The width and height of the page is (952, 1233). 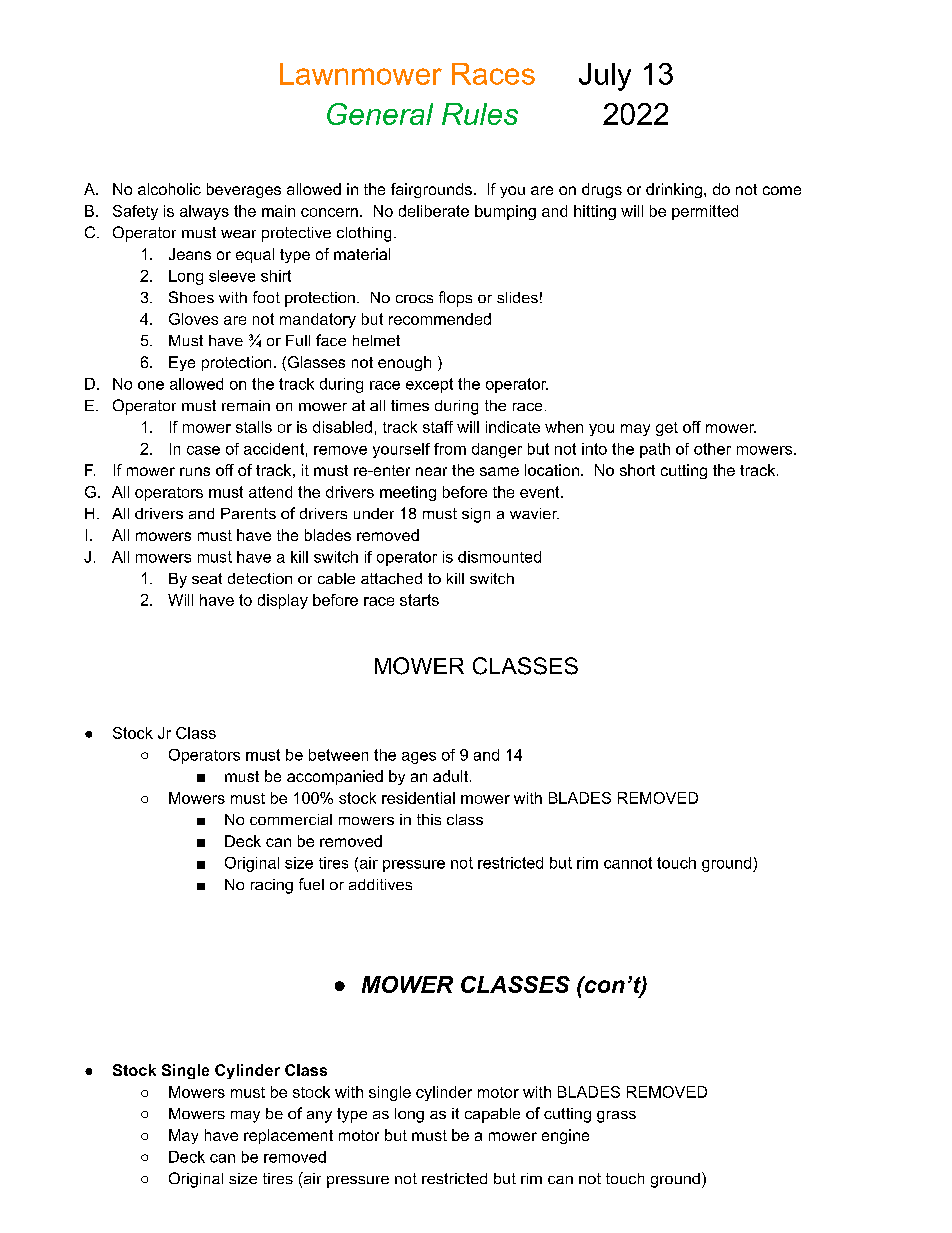 I want to click on Rules, so click(x=480, y=114).
